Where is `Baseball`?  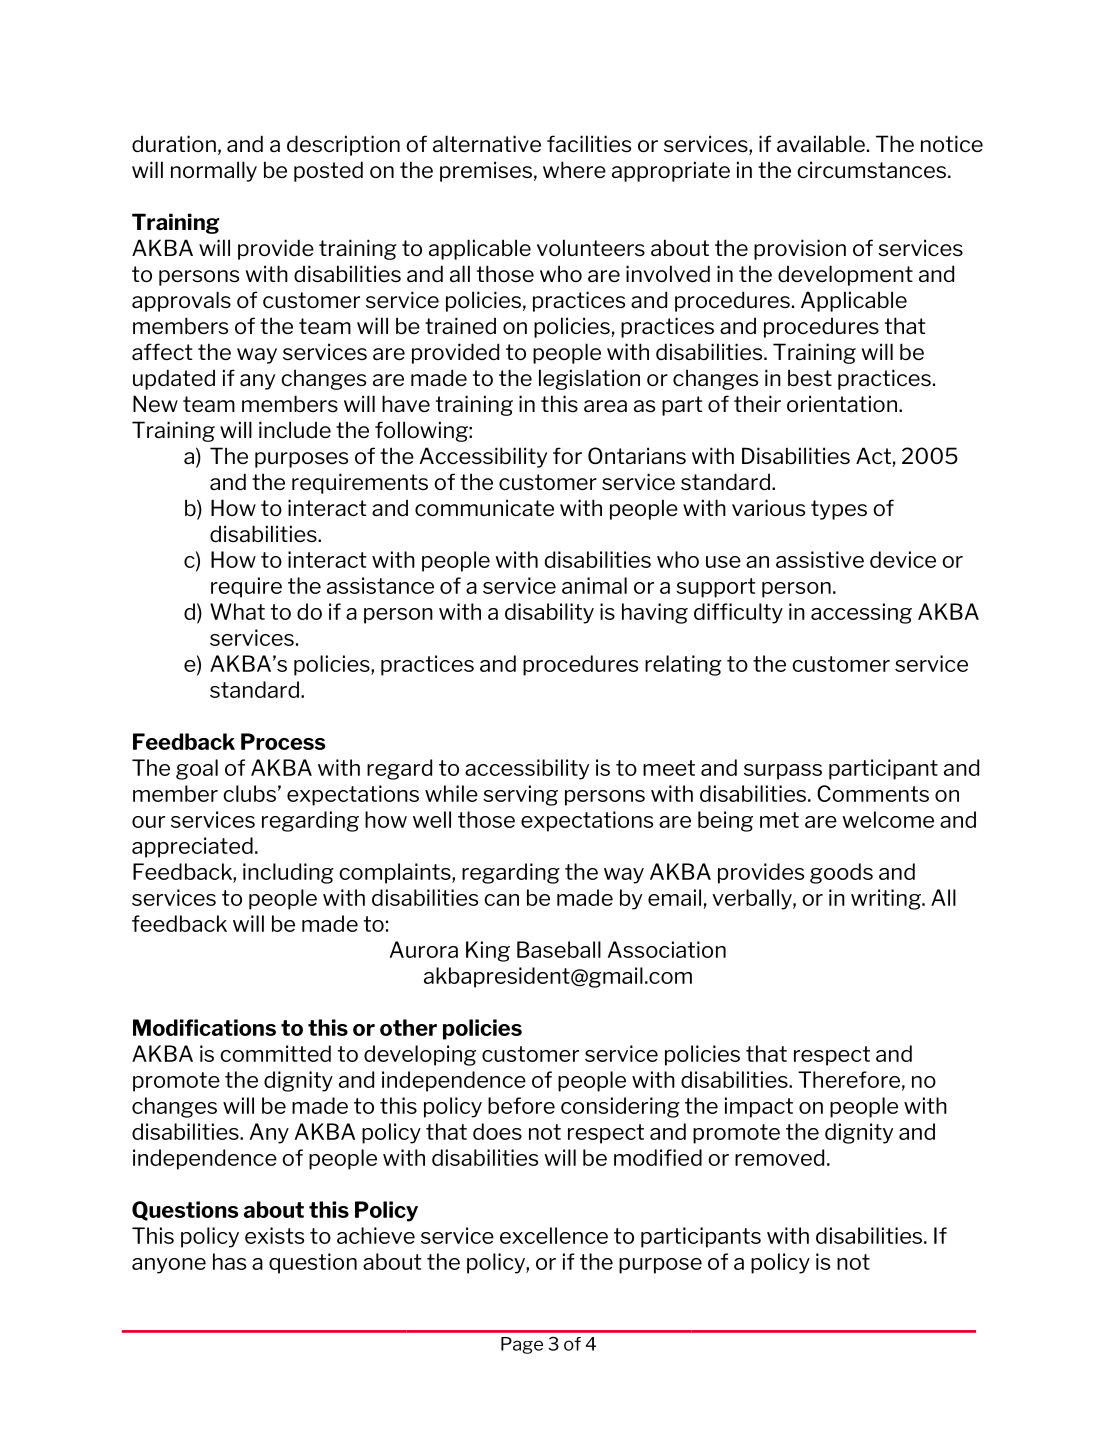 Baseball is located at coordinates (559, 949).
